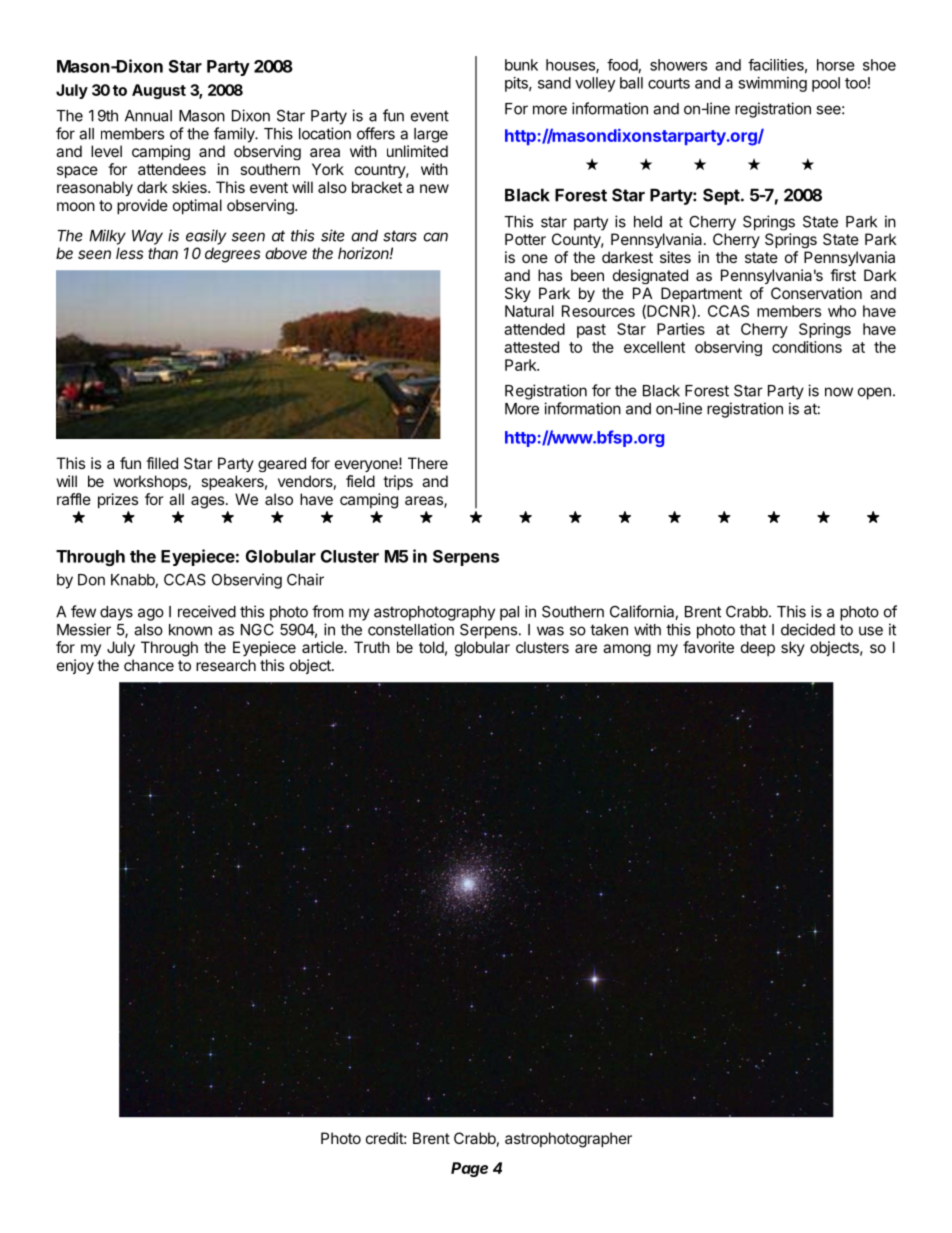 The height and width of the screenshot is (1233, 952). Describe the element at coordinates (163, 253) in the screenshot. I see `than` at that location.
